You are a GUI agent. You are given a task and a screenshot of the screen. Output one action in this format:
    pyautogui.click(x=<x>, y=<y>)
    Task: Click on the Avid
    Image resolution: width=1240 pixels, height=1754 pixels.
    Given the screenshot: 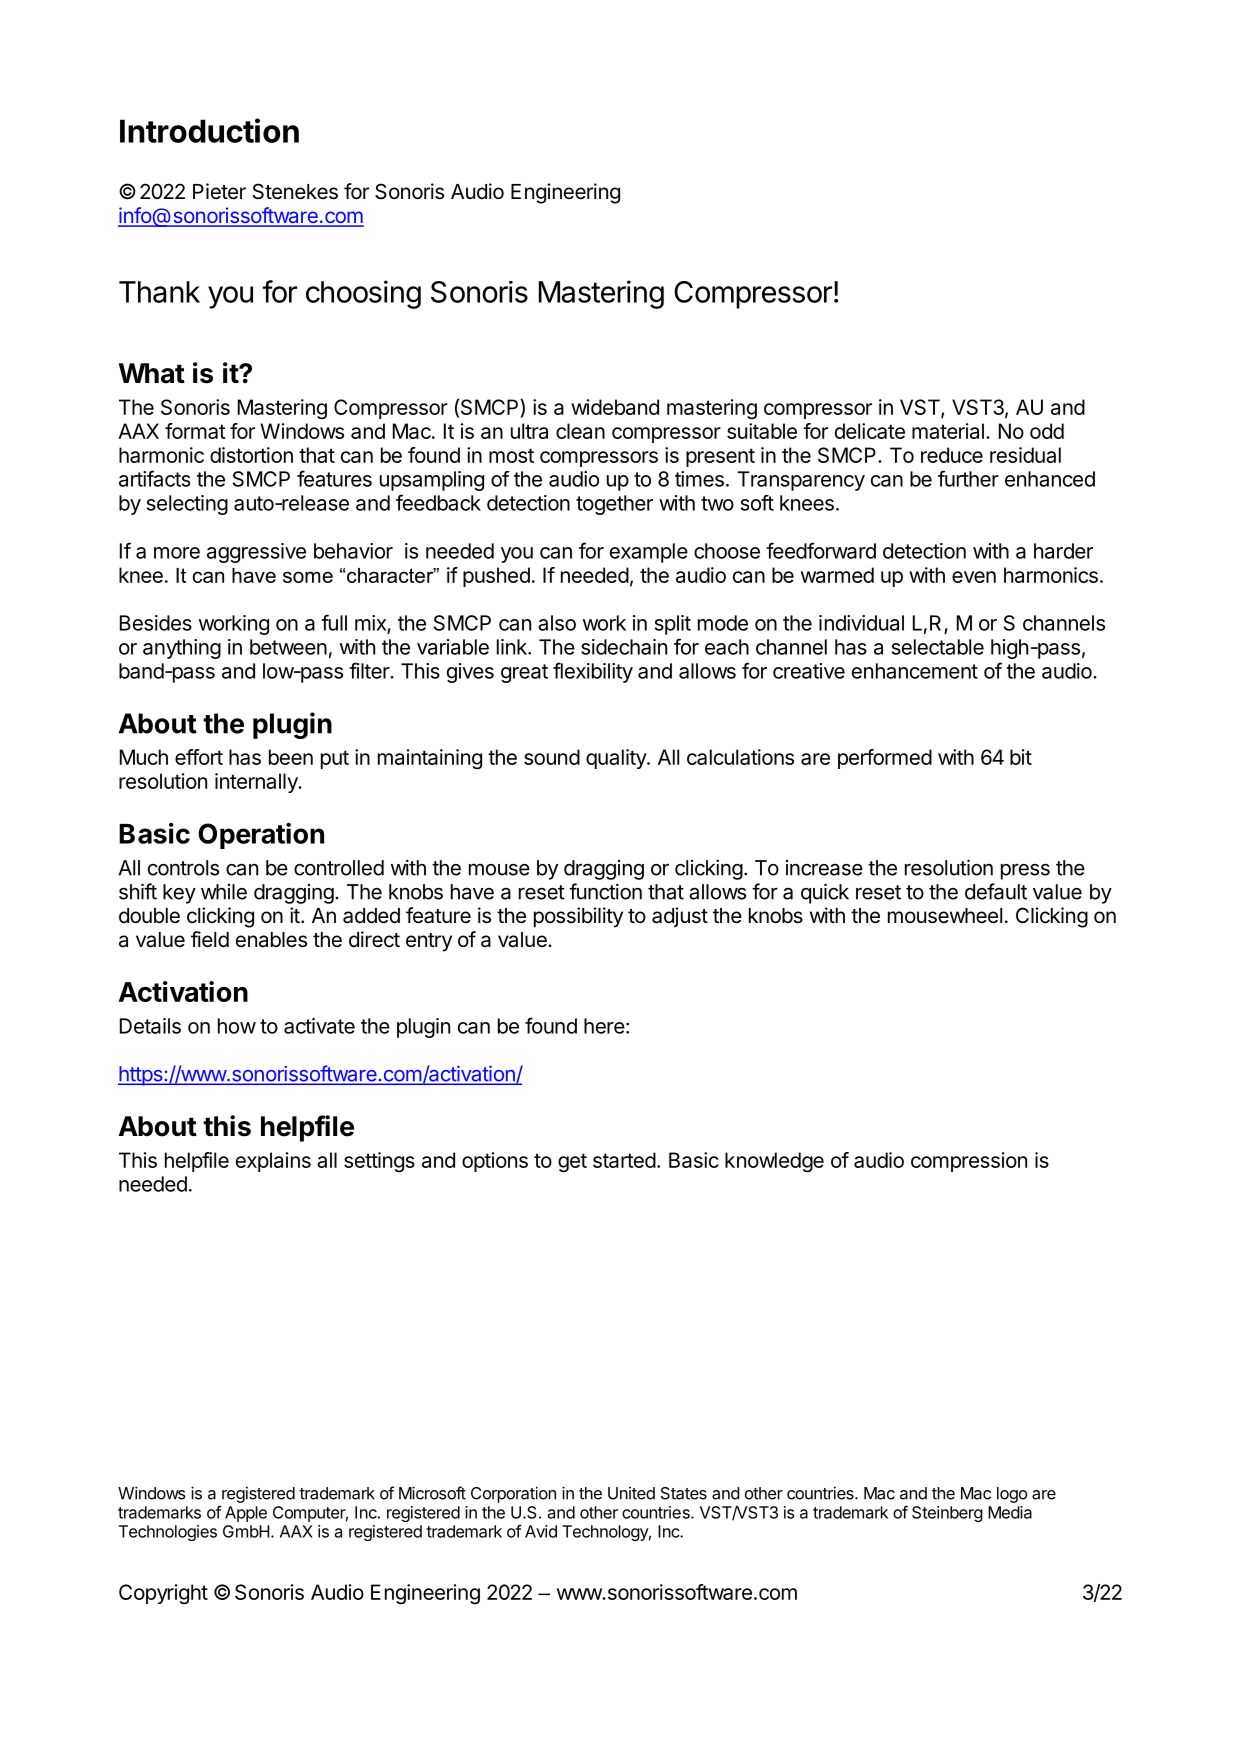 What is the action you would take?
    pyautogui.click(x=541, y=1531)
